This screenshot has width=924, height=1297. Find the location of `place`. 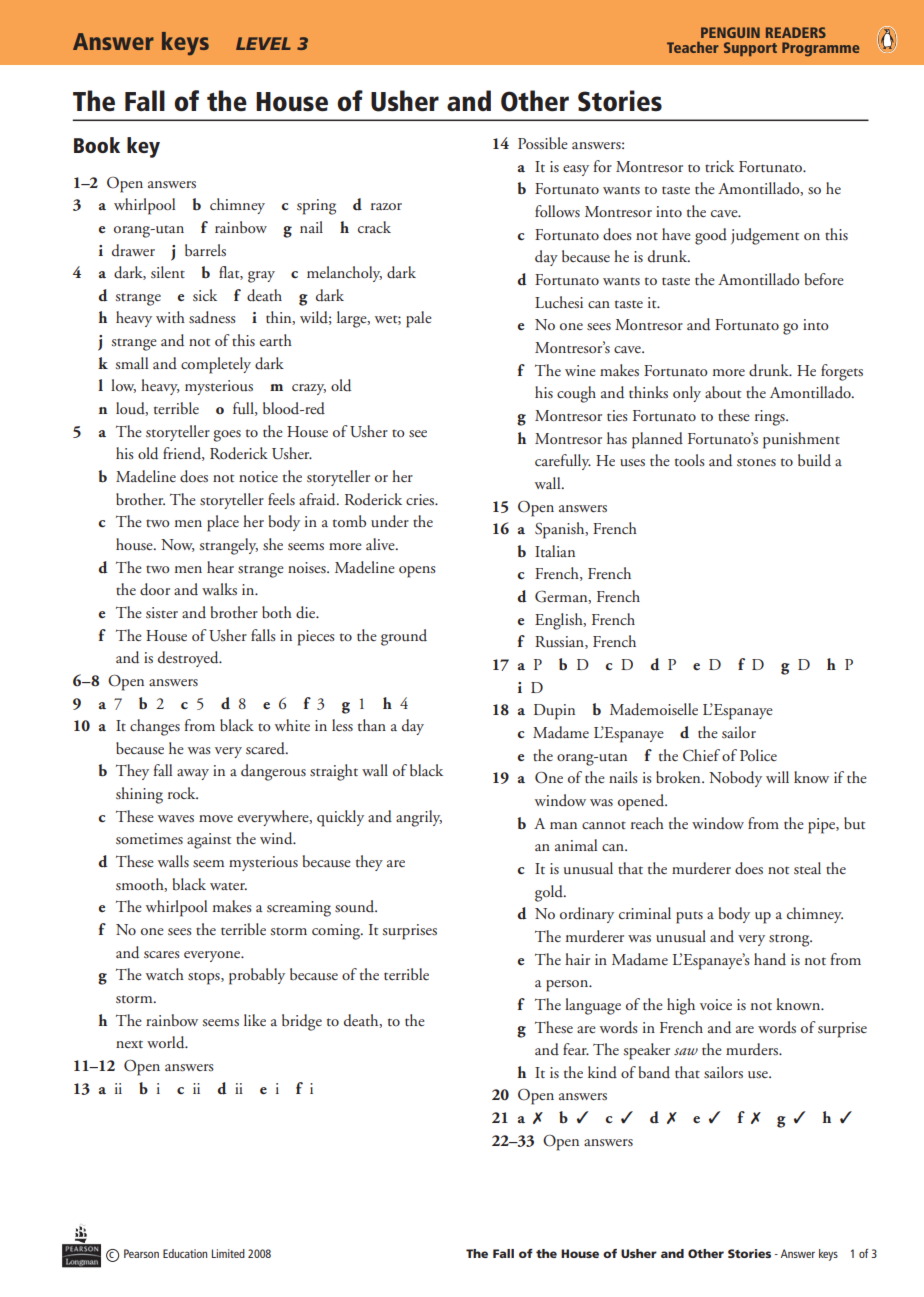

place is located at coordinates (223, 523).
